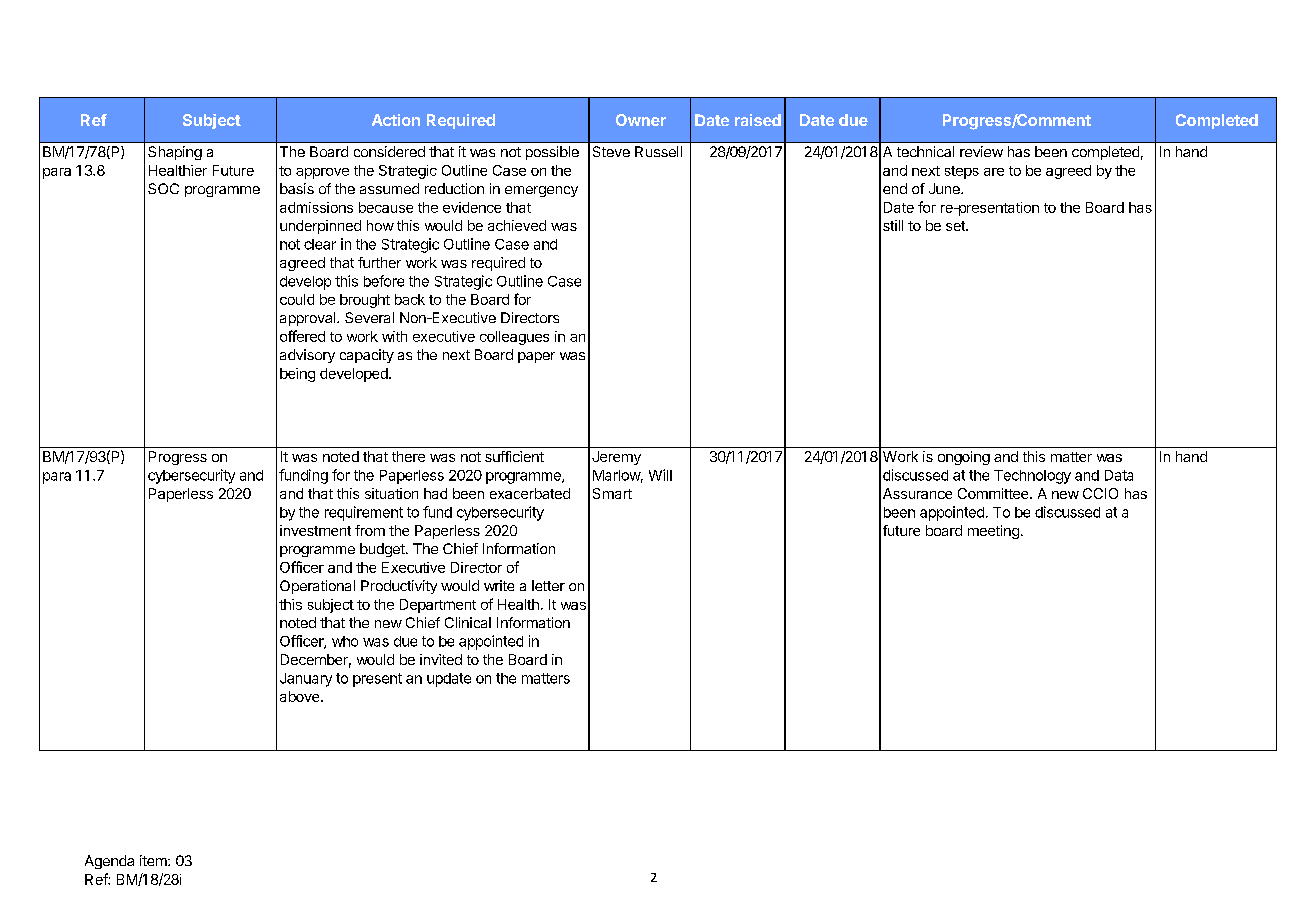 Image resolution: width=1308 pixels, height=924 pixels. What do you see at coordinates (441, 659) in the image?
I see `invited` at bounding box center [441, 659].
